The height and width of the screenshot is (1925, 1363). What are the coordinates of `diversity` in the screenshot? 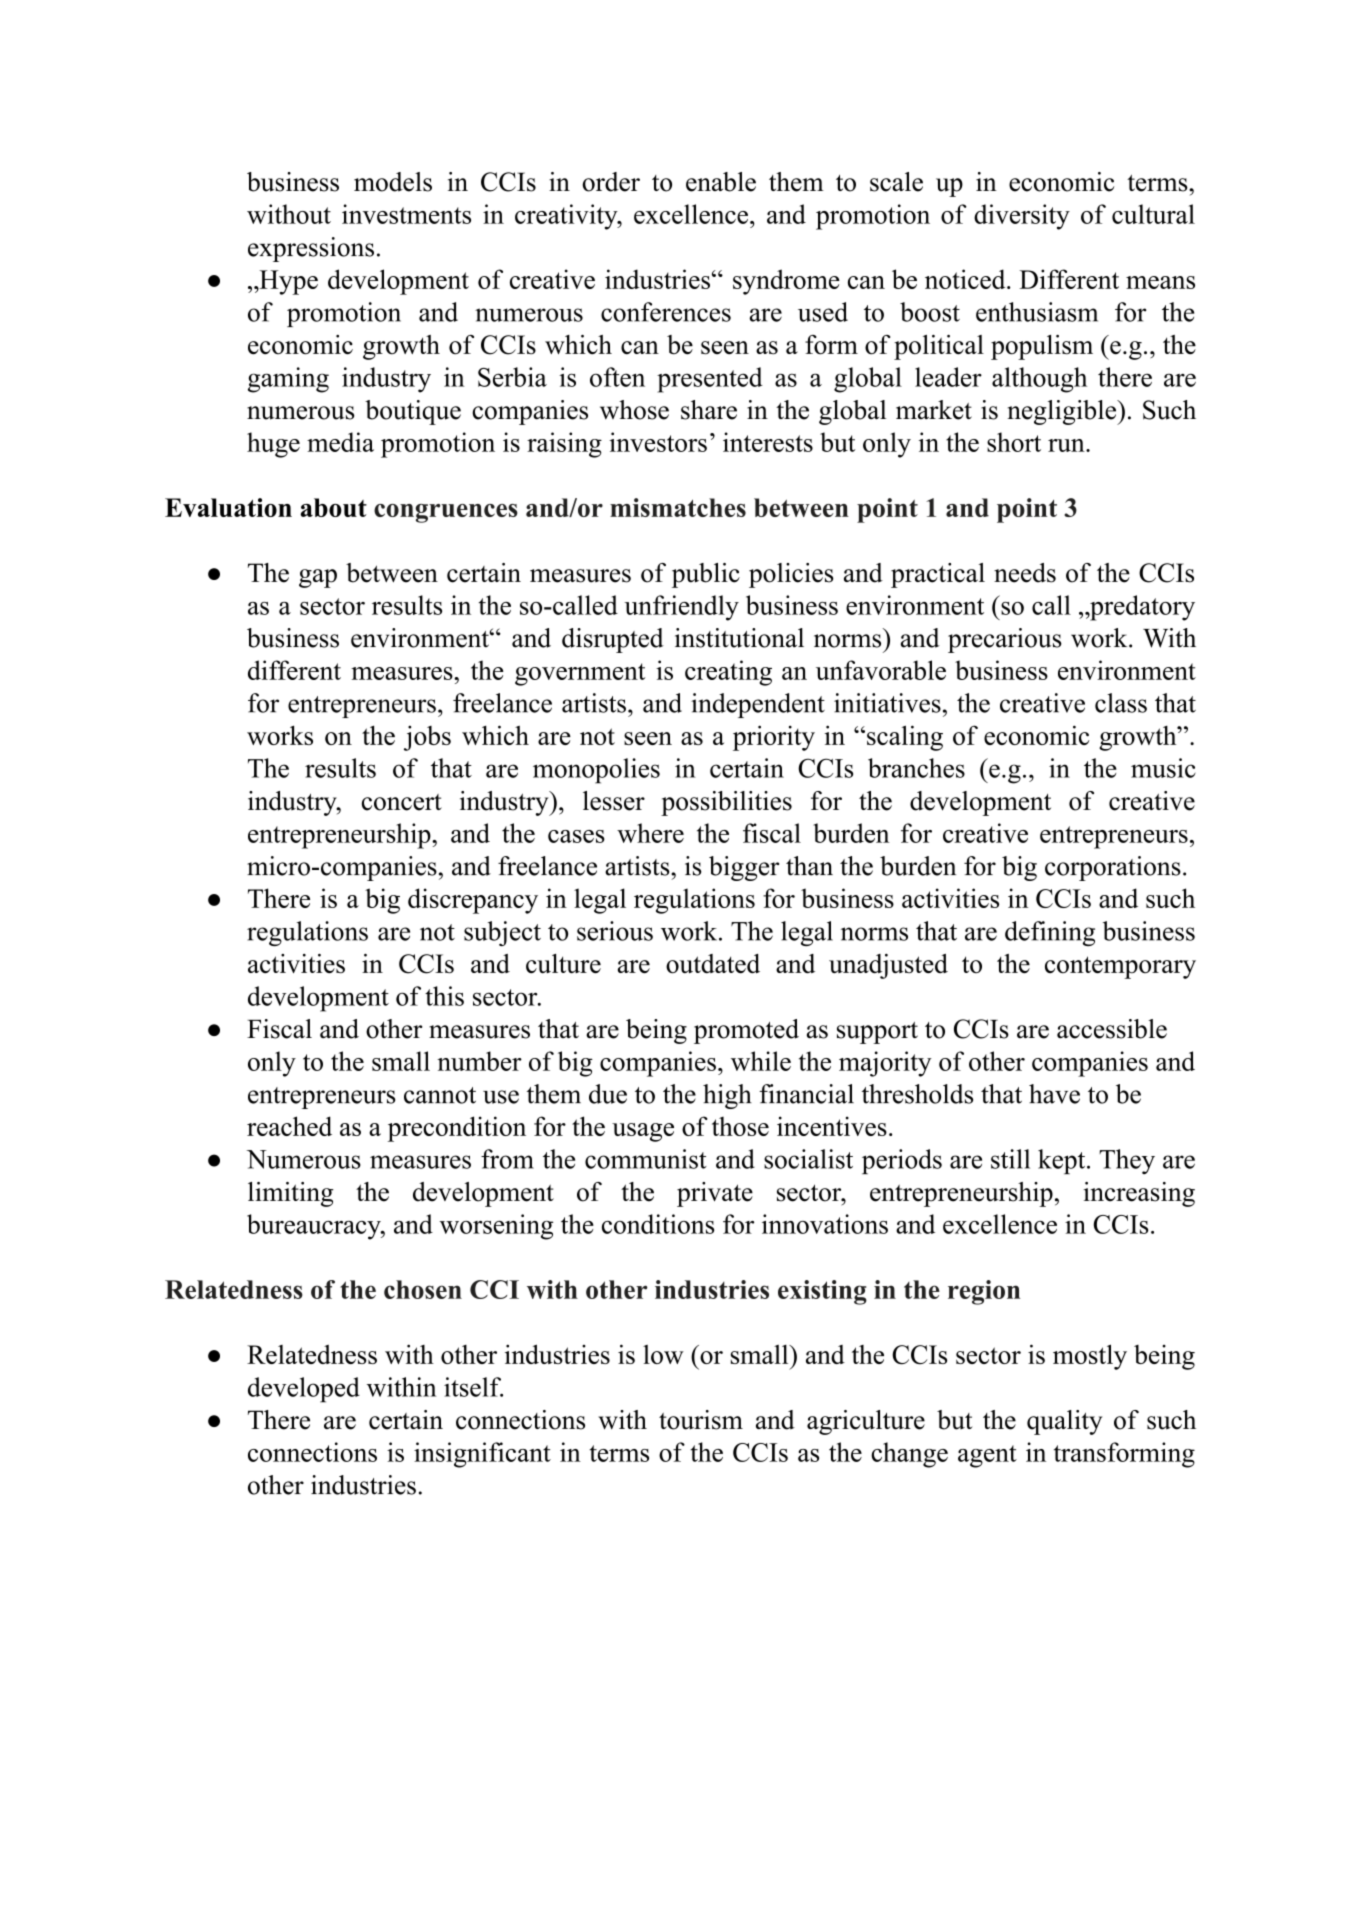 It's located at (1022, 217).
